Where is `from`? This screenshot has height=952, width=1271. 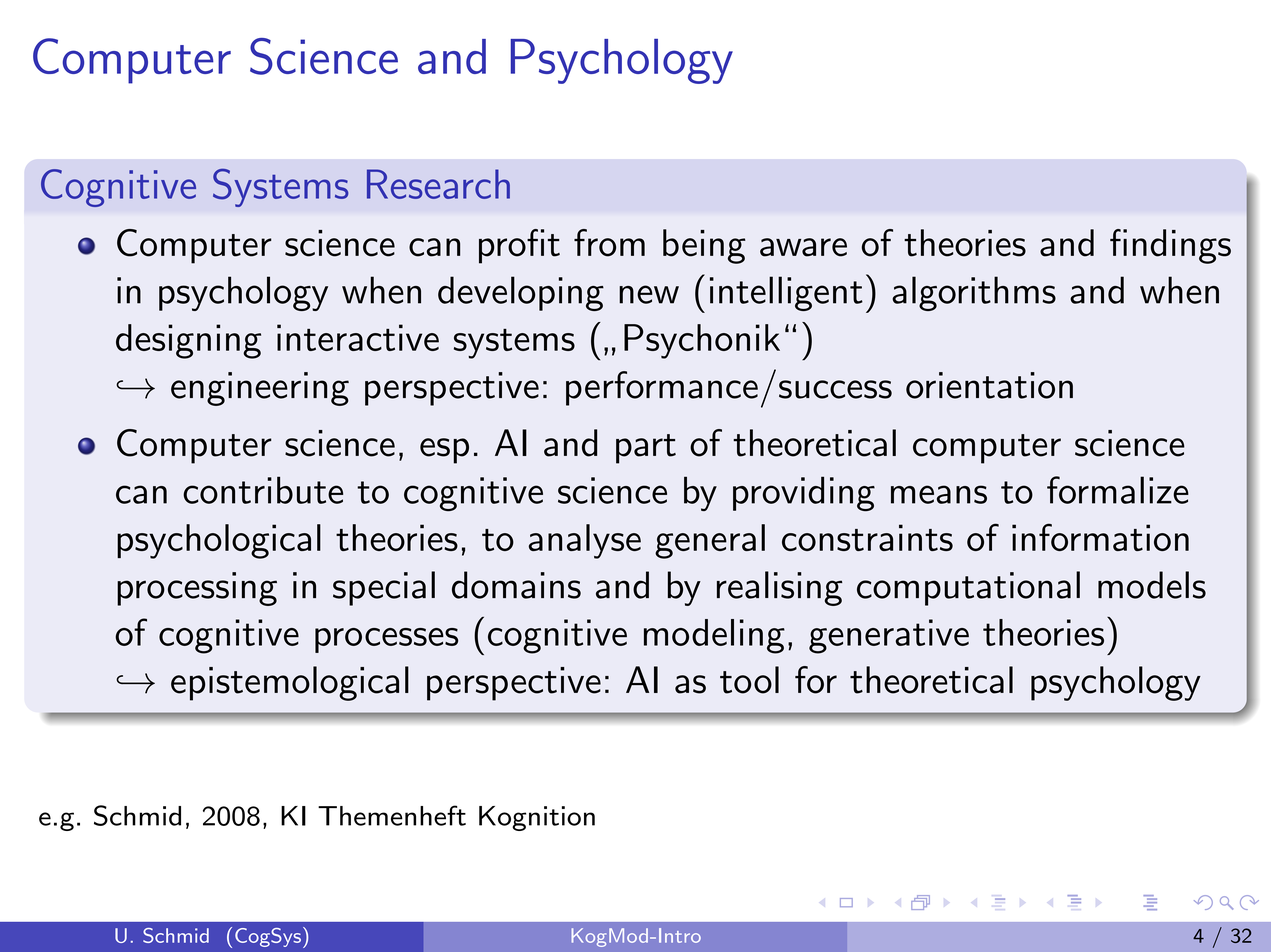
from is located at coordinates (609, 243).
